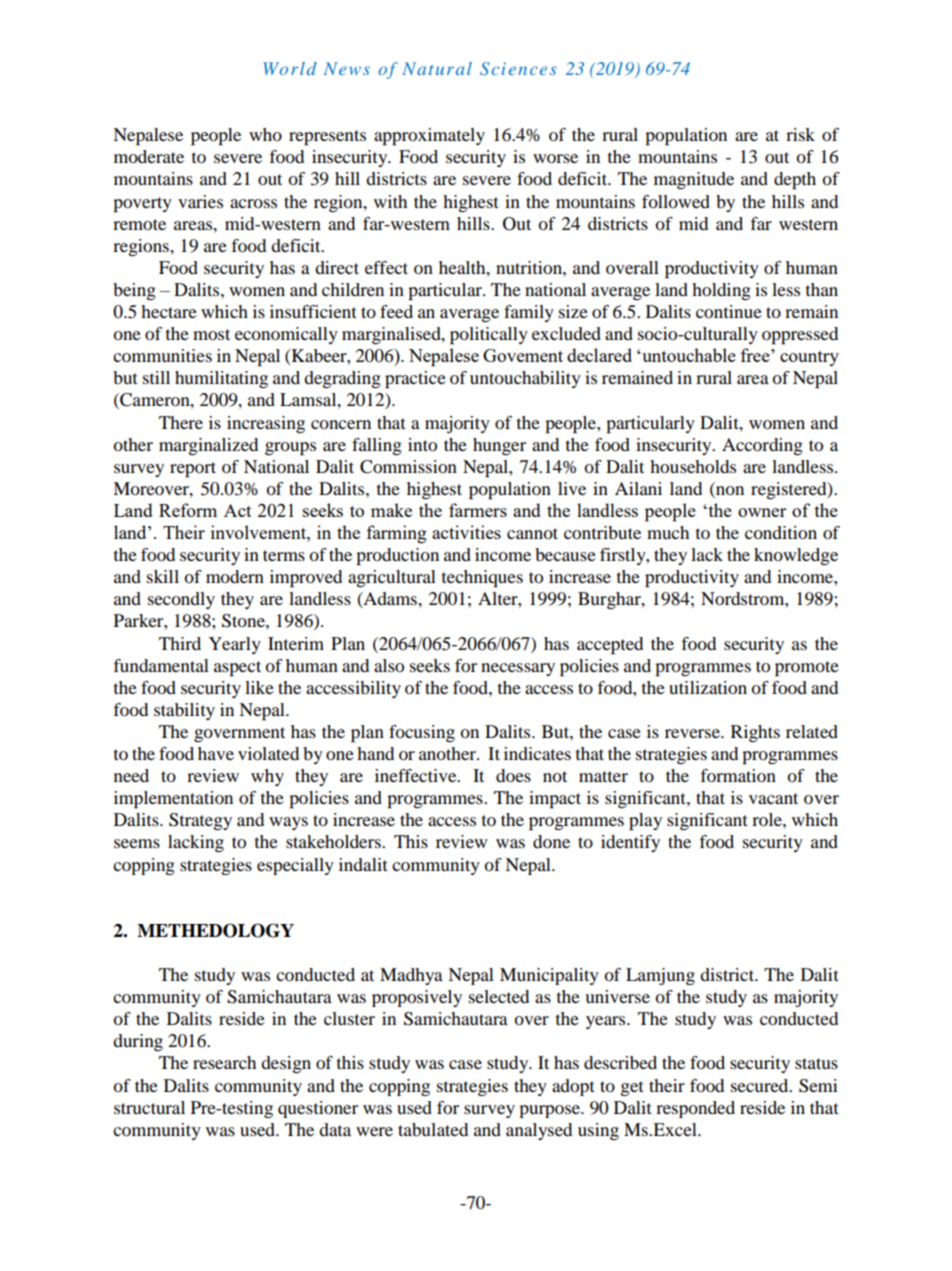 The height and width of the screenshot is (1271, 952). What do you see at coordinates (738, 775) in the screenshot?
I see `formation` at bounding box center [738, 775].
